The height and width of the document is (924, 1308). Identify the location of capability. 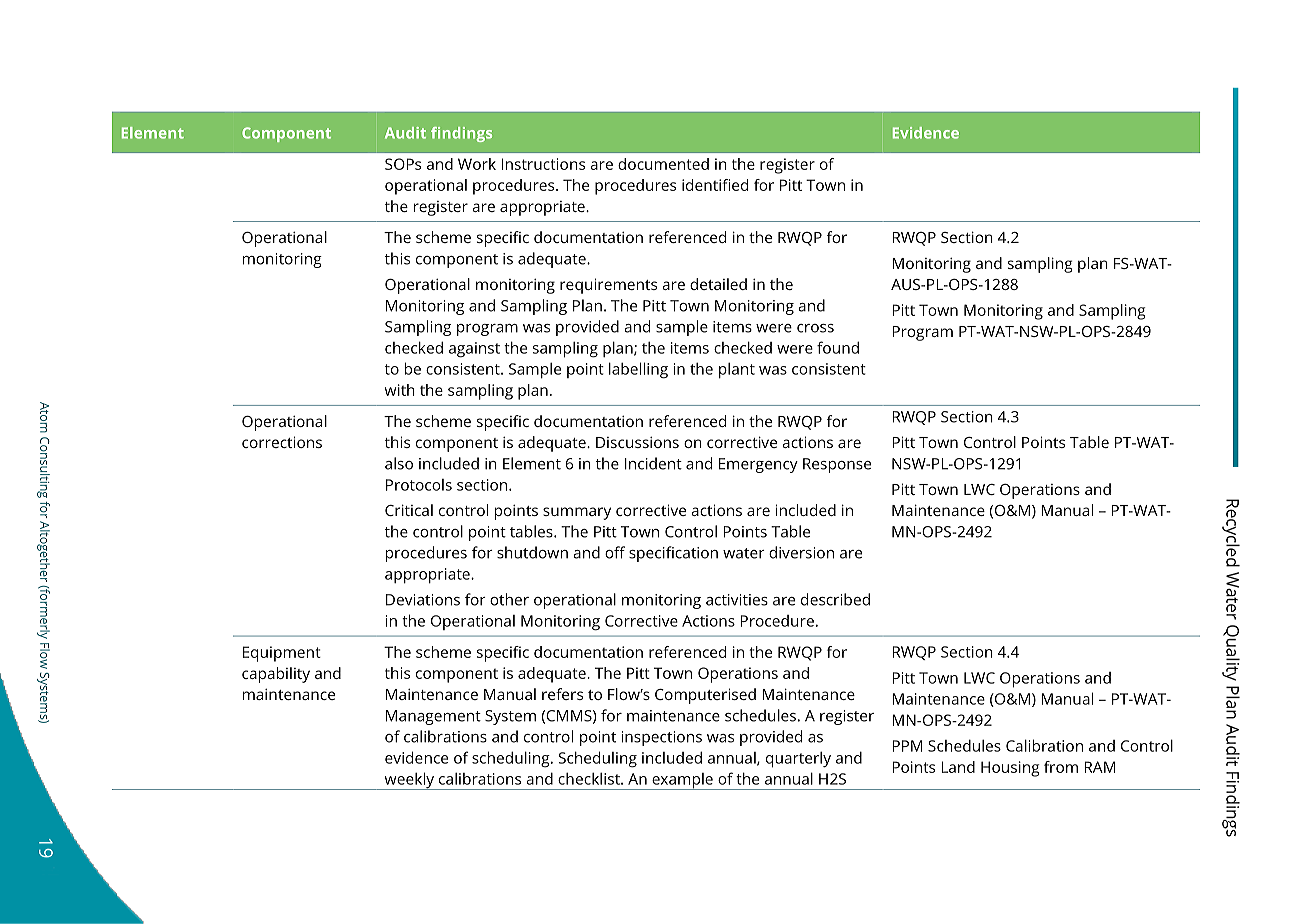
(276, 675).
